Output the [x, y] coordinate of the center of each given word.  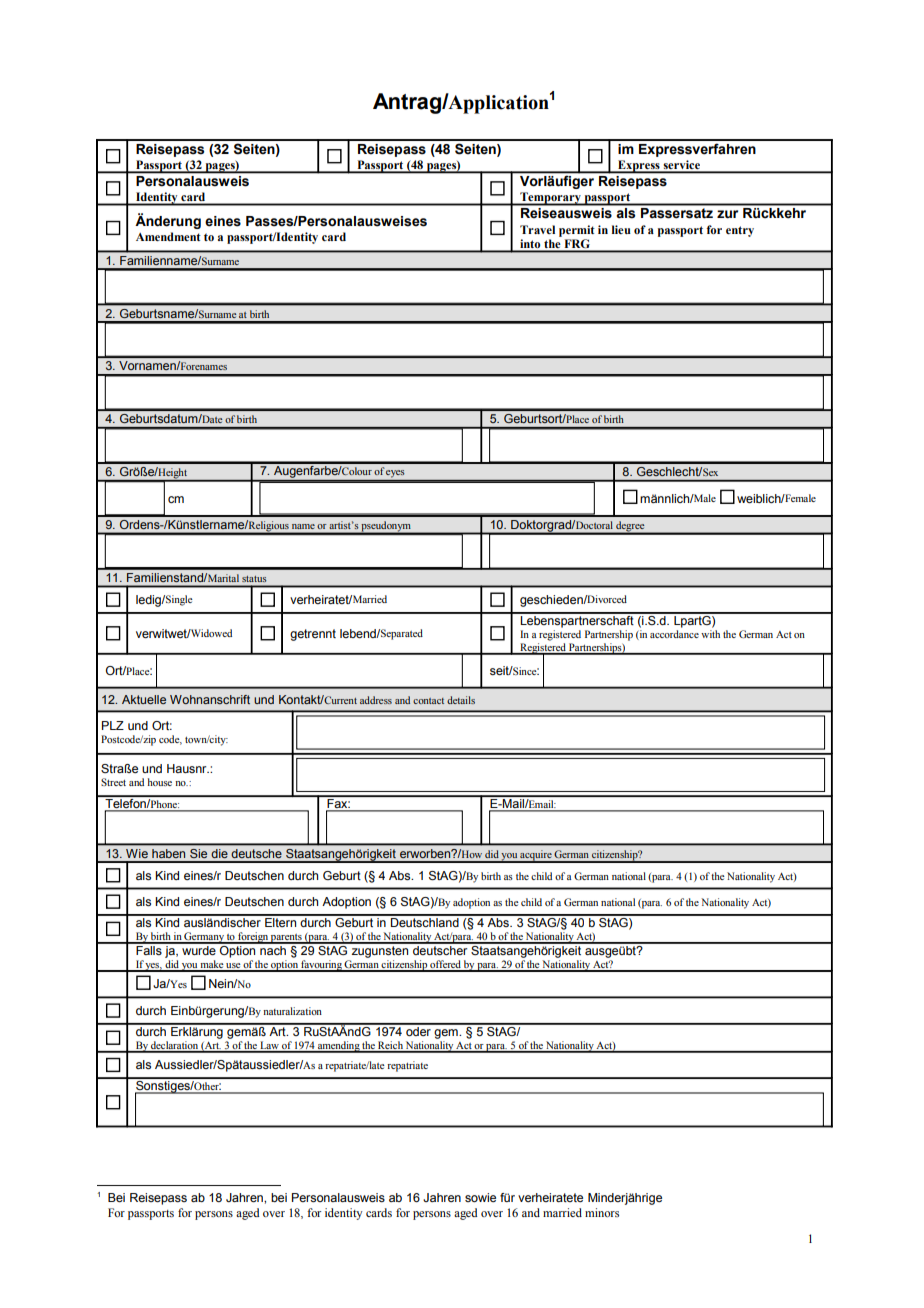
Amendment [168, 236]
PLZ [113, 725]
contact [428, 701]
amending [338, 1047]
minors [602, 1212]
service [681, 166]
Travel [537, 229]
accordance [674, 634]
